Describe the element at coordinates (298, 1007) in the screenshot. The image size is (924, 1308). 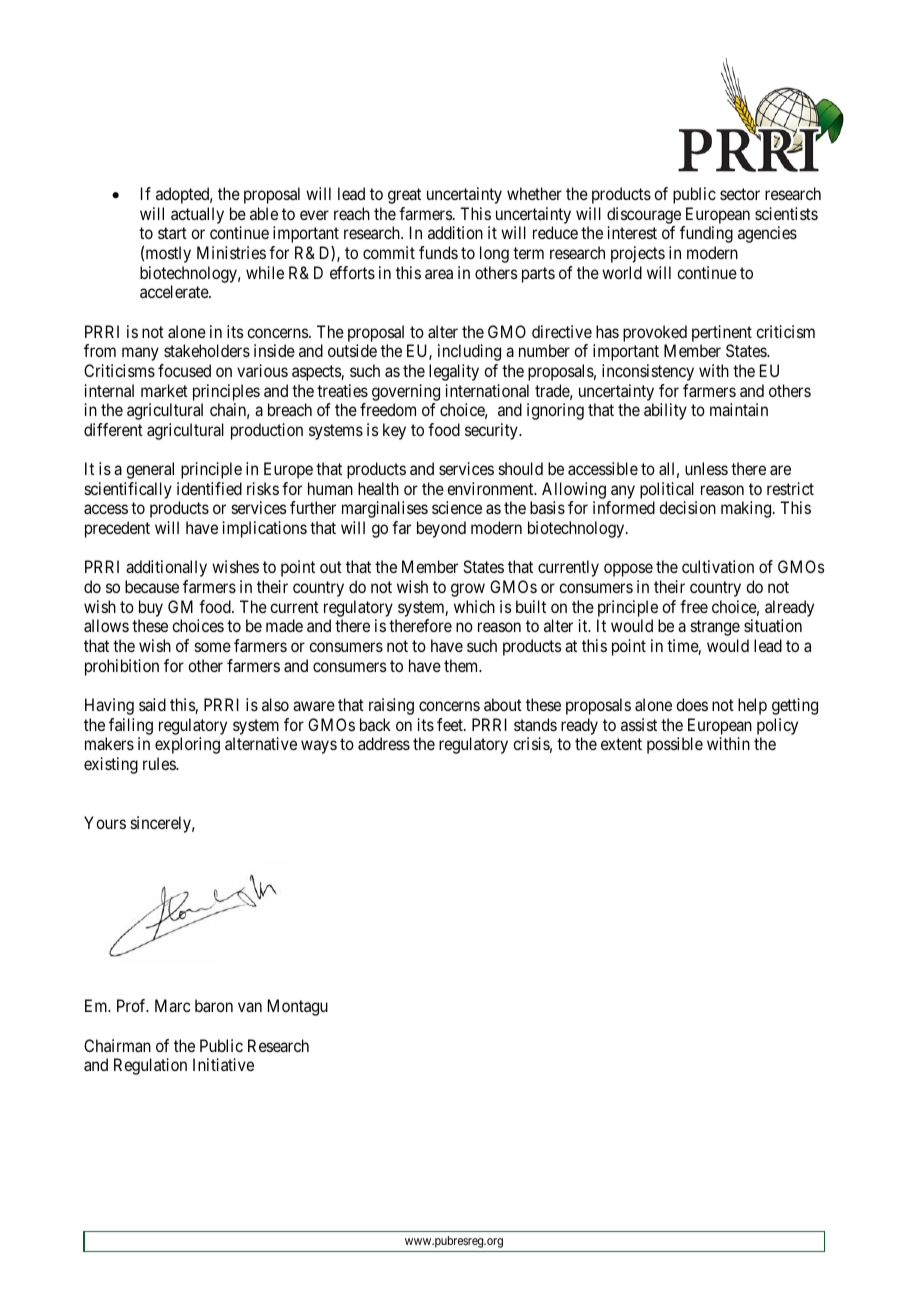
I see `Montagu` at that location.
